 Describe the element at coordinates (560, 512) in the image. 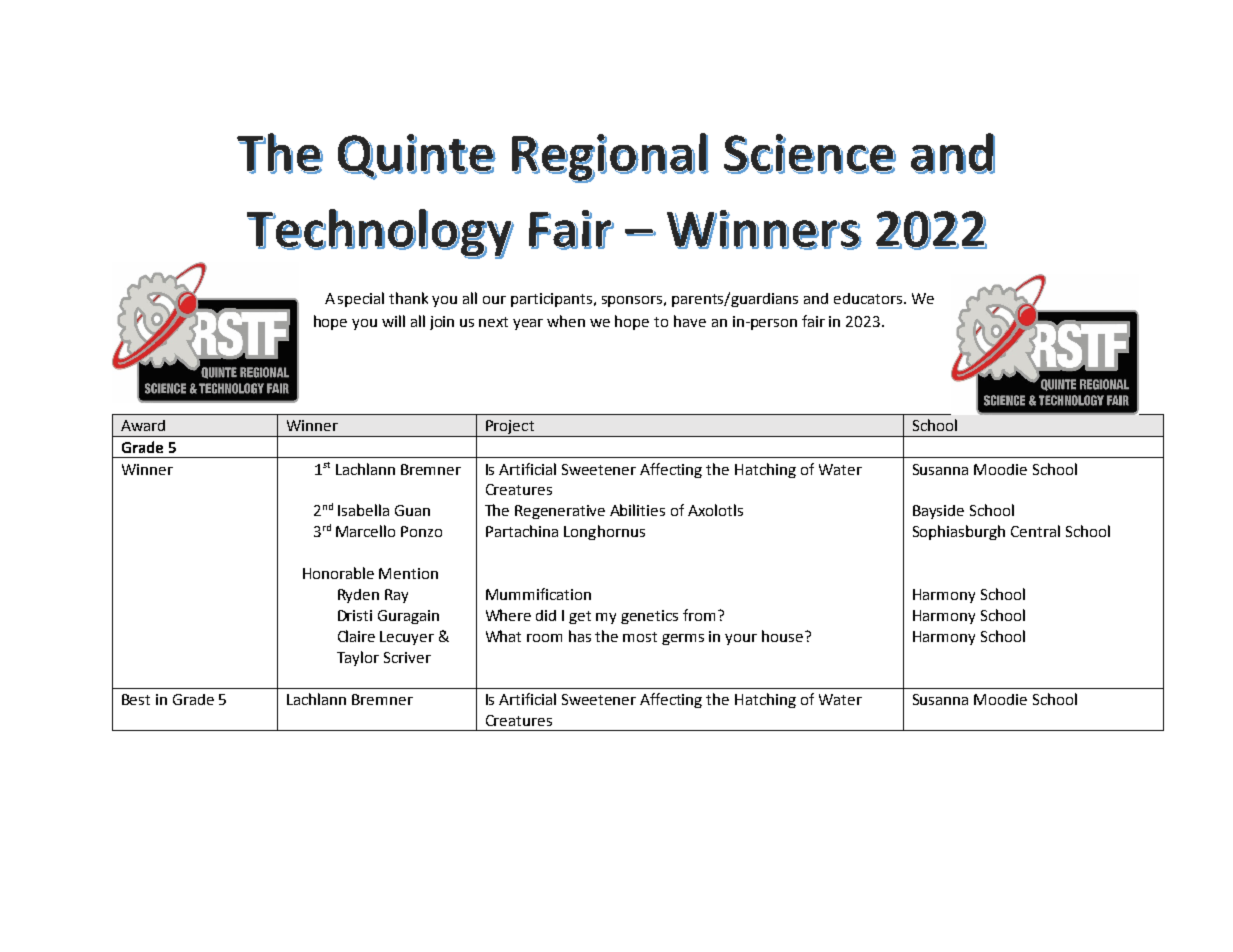

I see `Regenerative` at that location.
